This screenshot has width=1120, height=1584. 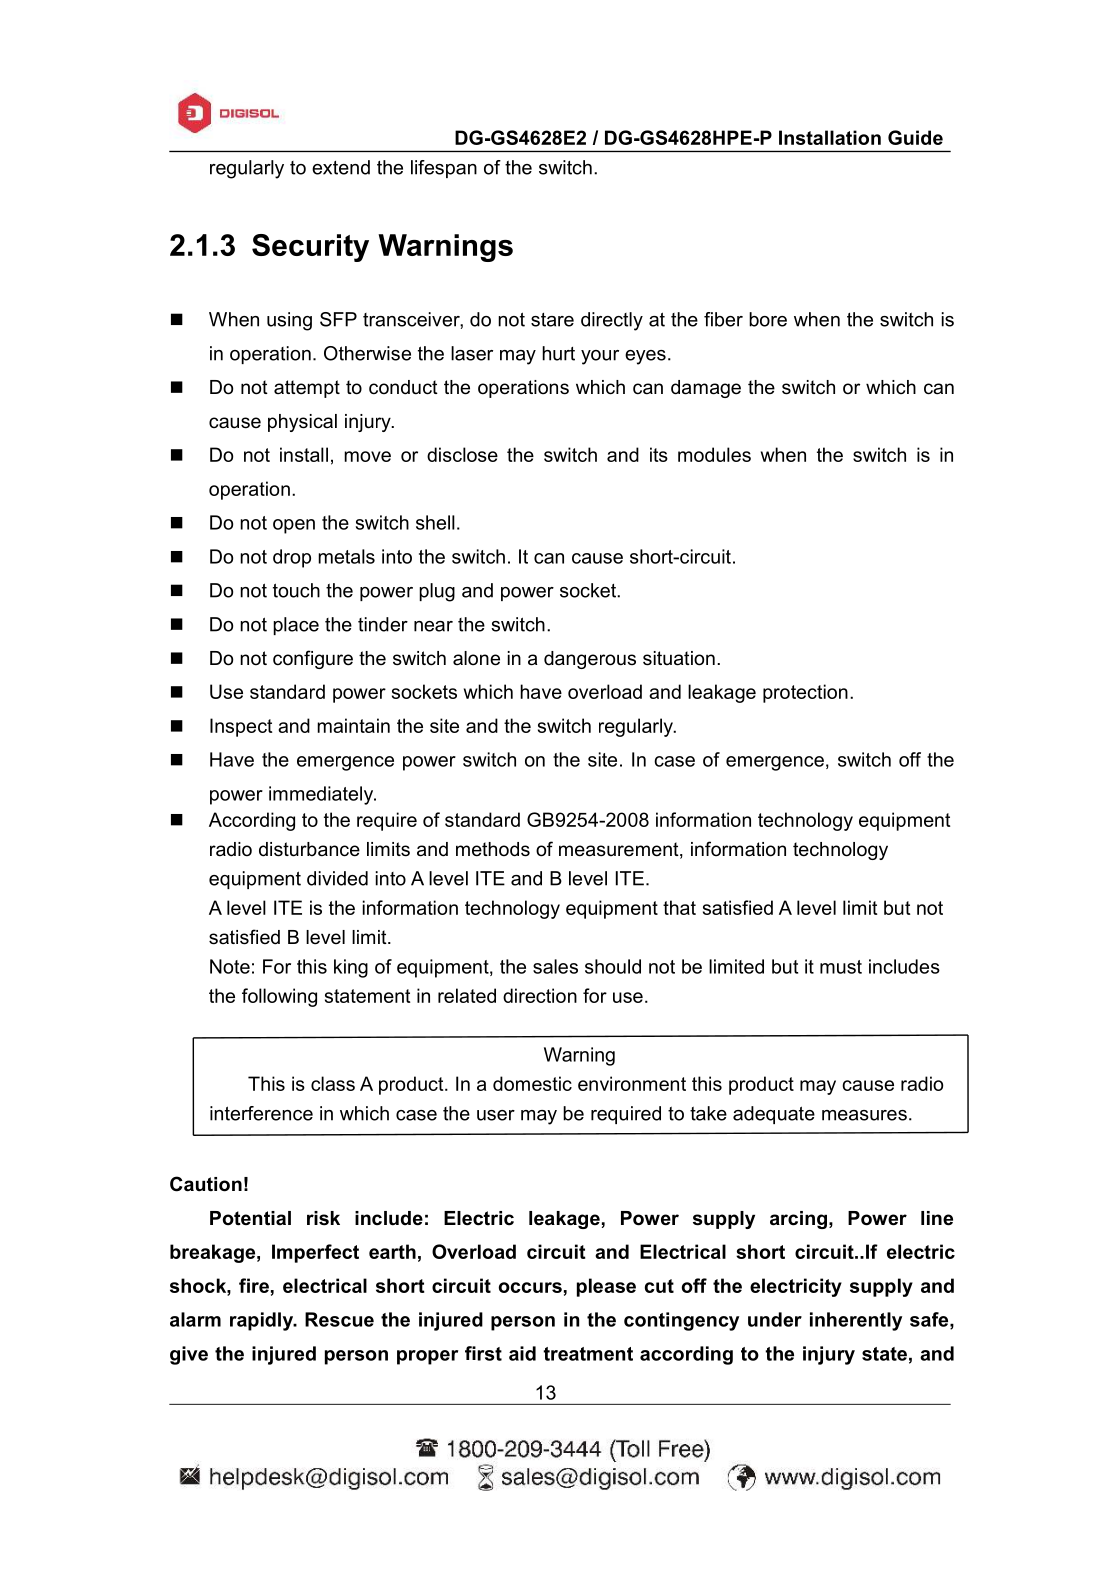 I want to click on treatment, so click(x=588, y=1354).
